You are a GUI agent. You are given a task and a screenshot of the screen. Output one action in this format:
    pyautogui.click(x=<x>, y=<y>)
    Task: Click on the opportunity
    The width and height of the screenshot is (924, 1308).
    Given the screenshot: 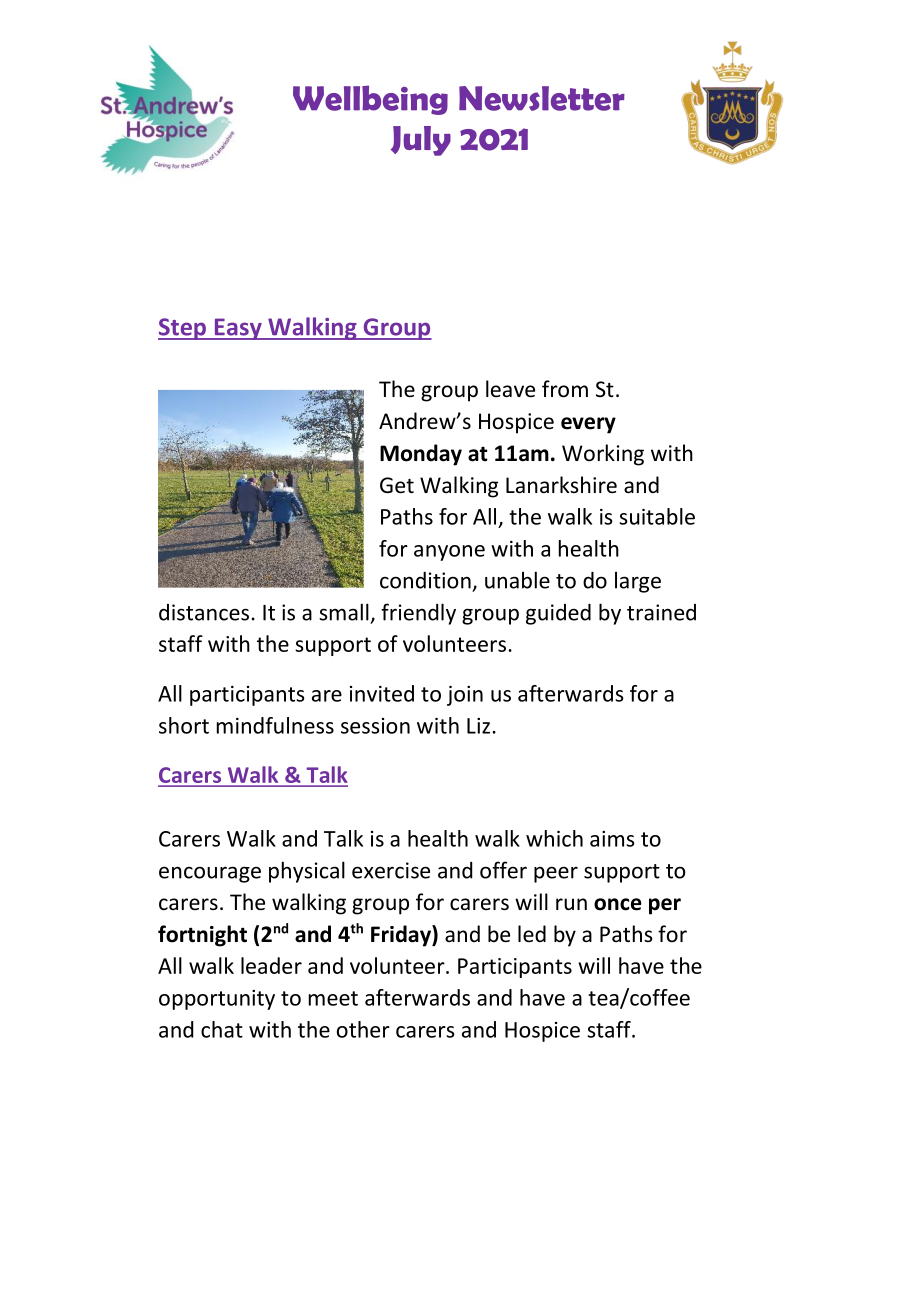 What is the action you would take?
    pyautogui.click(x=217, y=1000)
